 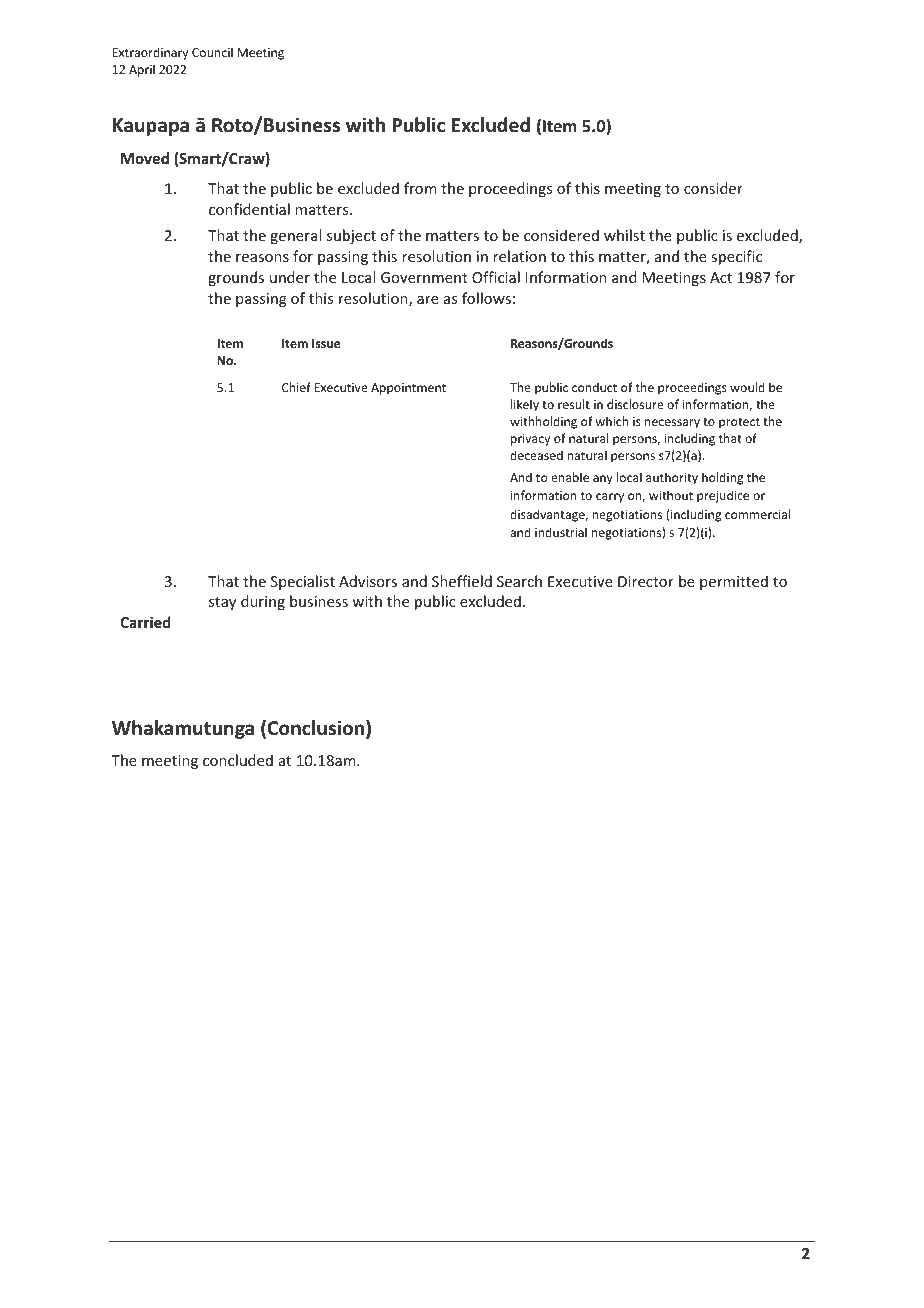 What do you see at coordinates (238, 760) in the screenshot?
I see `concluded` at bounding box center [238, 760].
